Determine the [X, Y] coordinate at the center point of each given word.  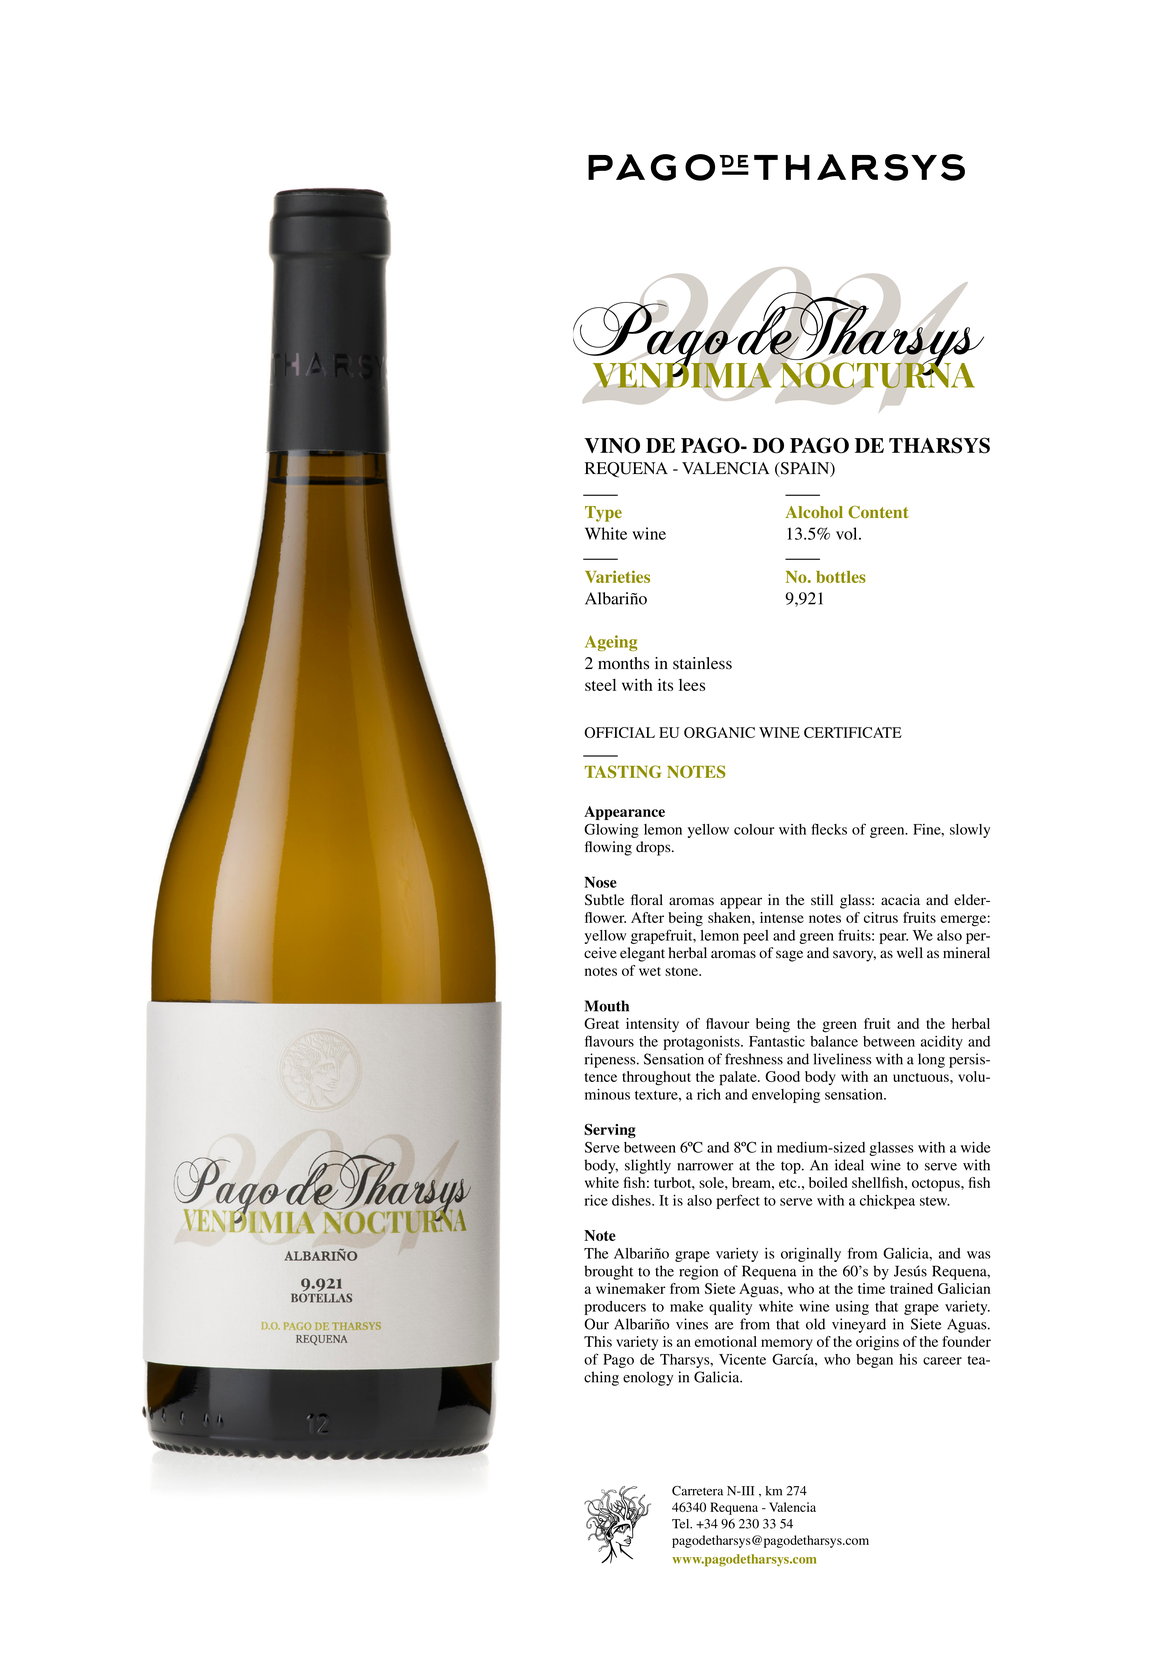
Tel [682, 1524]
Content [878, 512]
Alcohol [814, 512]
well [910, 952]
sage [789, 956]
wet [650, 971]
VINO [612, 445]
